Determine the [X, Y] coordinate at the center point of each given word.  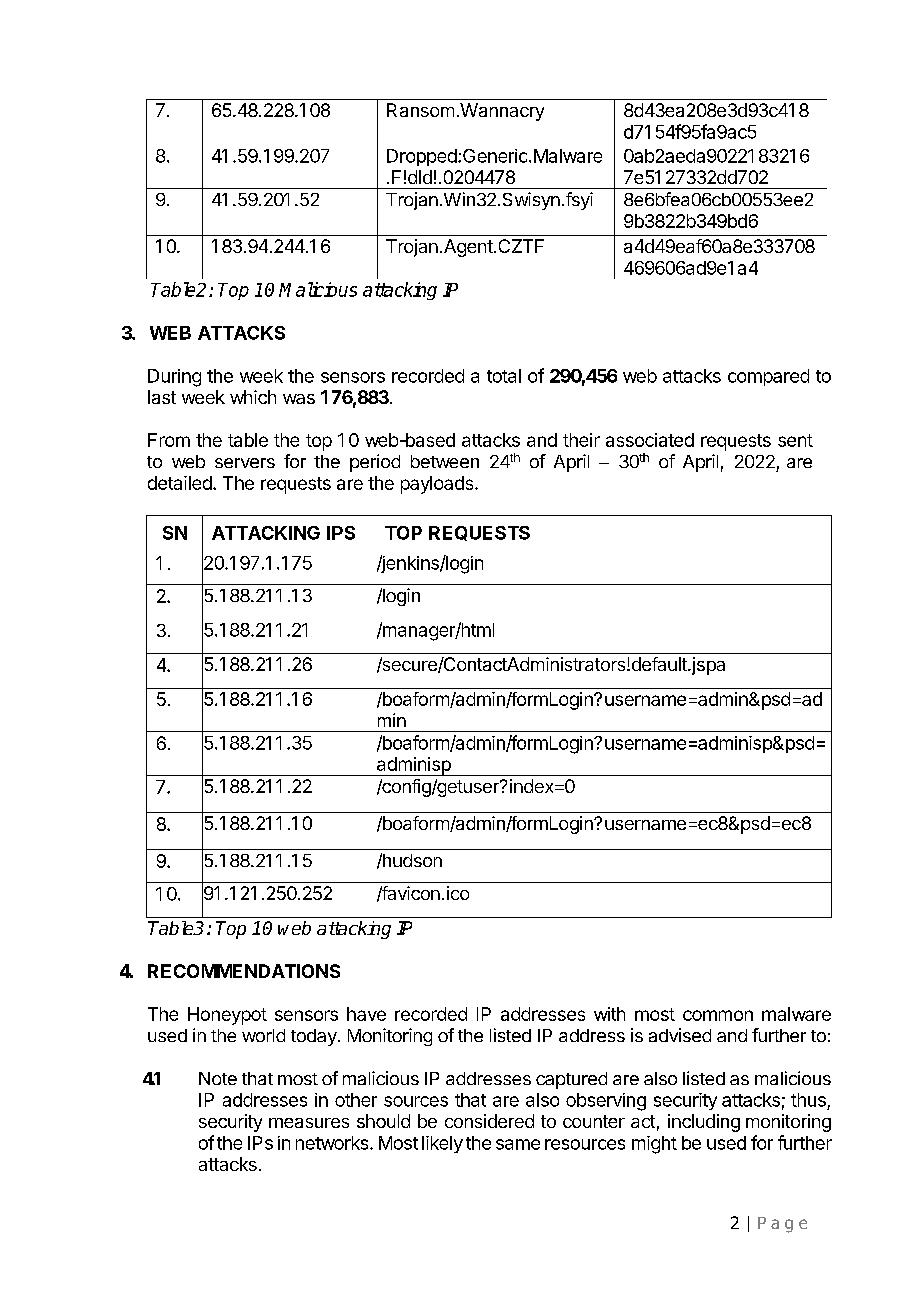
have [366, 1014]
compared [768, 377]
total [504, 376]
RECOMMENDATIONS [244, 971]
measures [309, 1123]
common [718, 1015]
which [253, 397]
